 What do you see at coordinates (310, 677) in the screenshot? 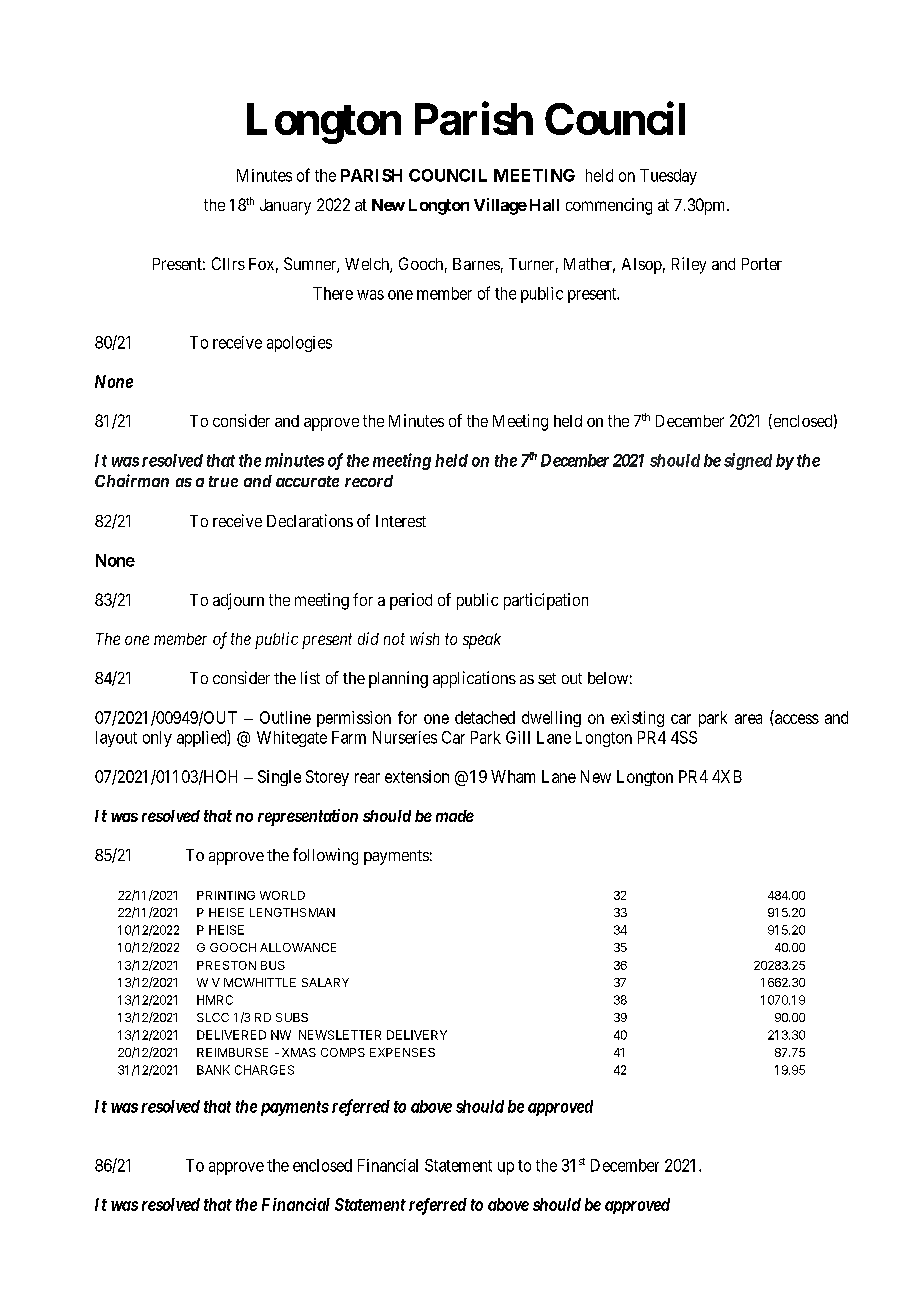
I see `list` at bounding box center [310, 677].
